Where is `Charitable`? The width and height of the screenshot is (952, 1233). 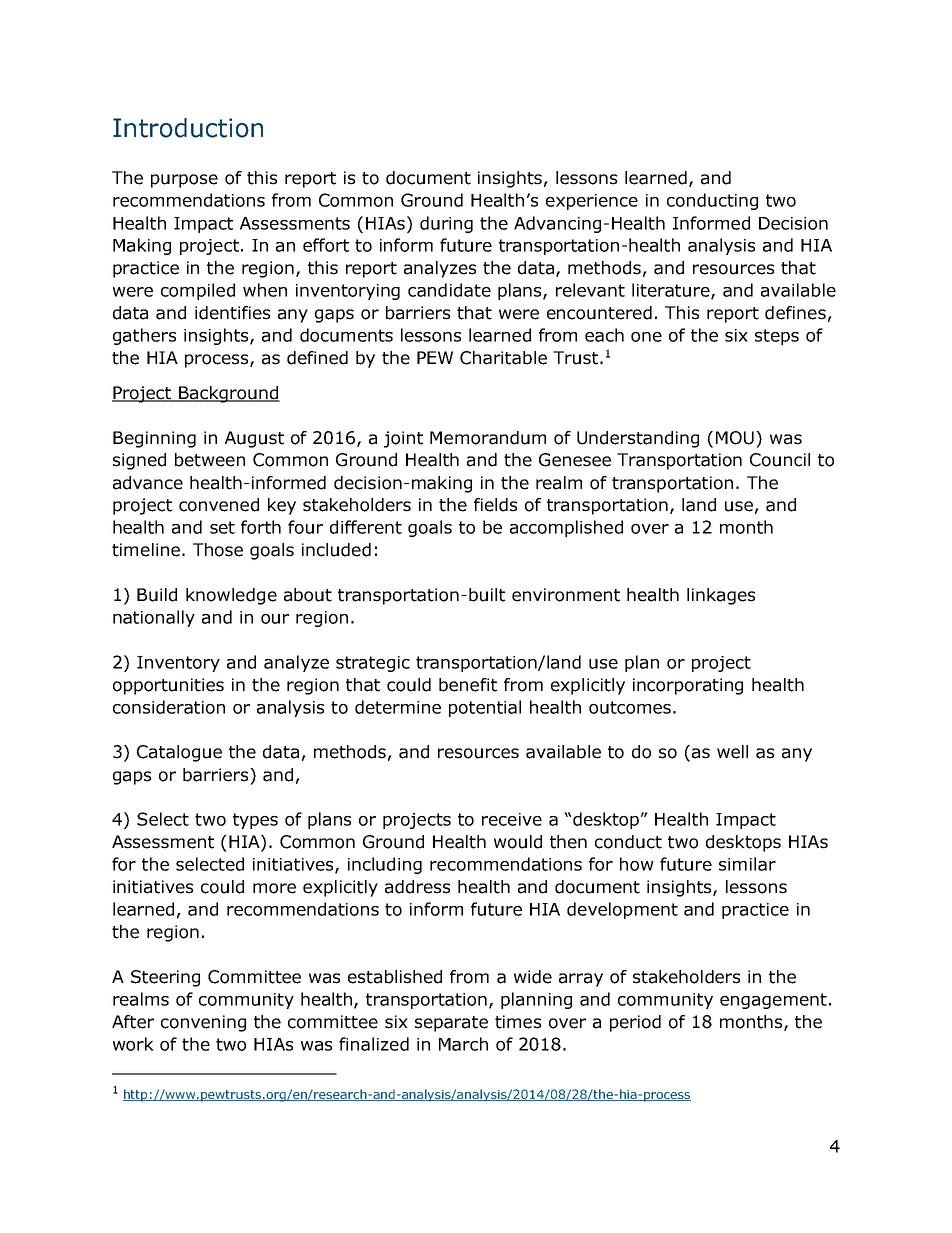
Charitable is located at coordinates (503, 358).
